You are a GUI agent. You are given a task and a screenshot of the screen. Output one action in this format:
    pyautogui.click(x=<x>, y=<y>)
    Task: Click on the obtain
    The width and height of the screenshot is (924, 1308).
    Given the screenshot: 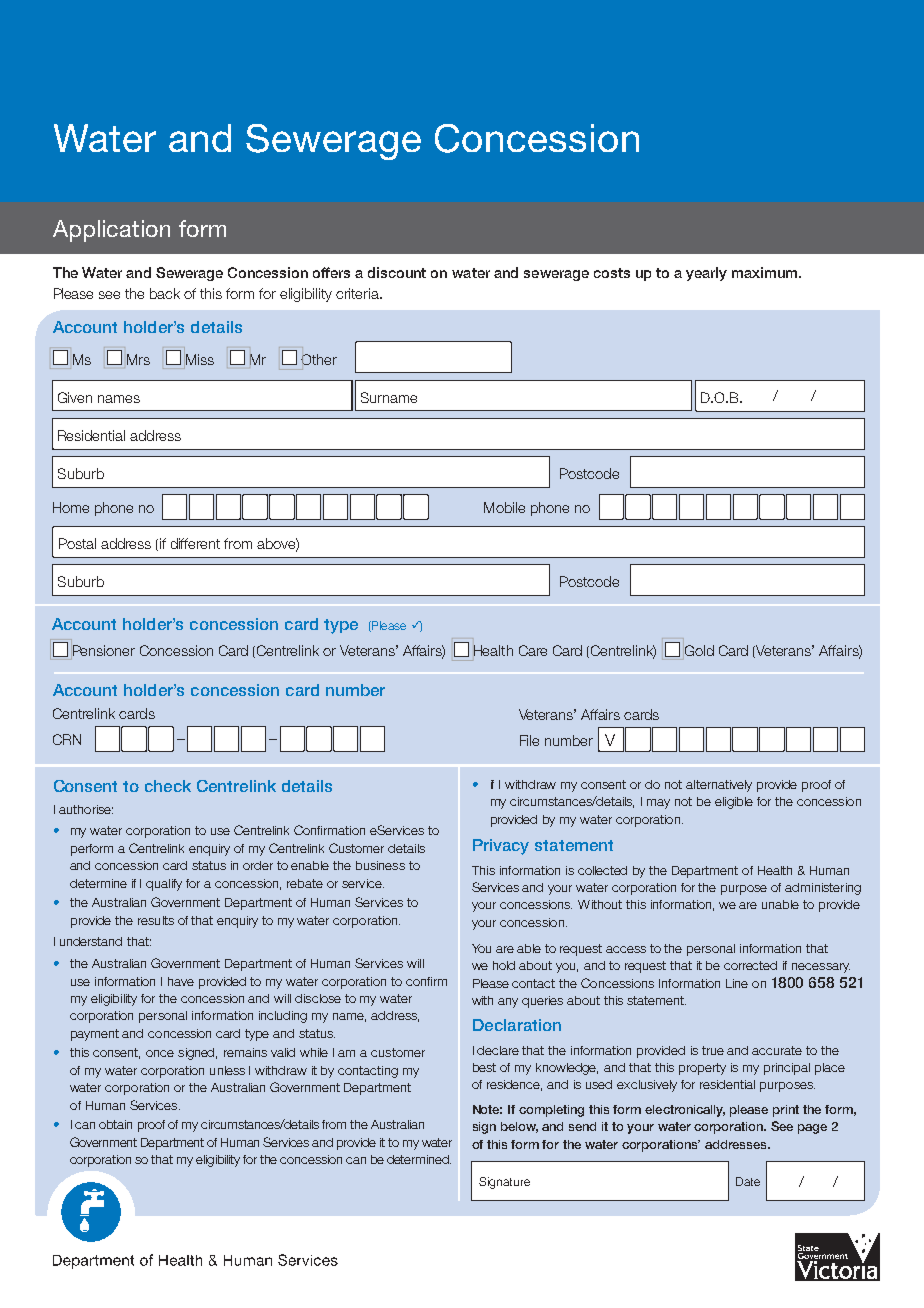 What is the action you would take?
    pyautogui.click(x=115, y=1124)
